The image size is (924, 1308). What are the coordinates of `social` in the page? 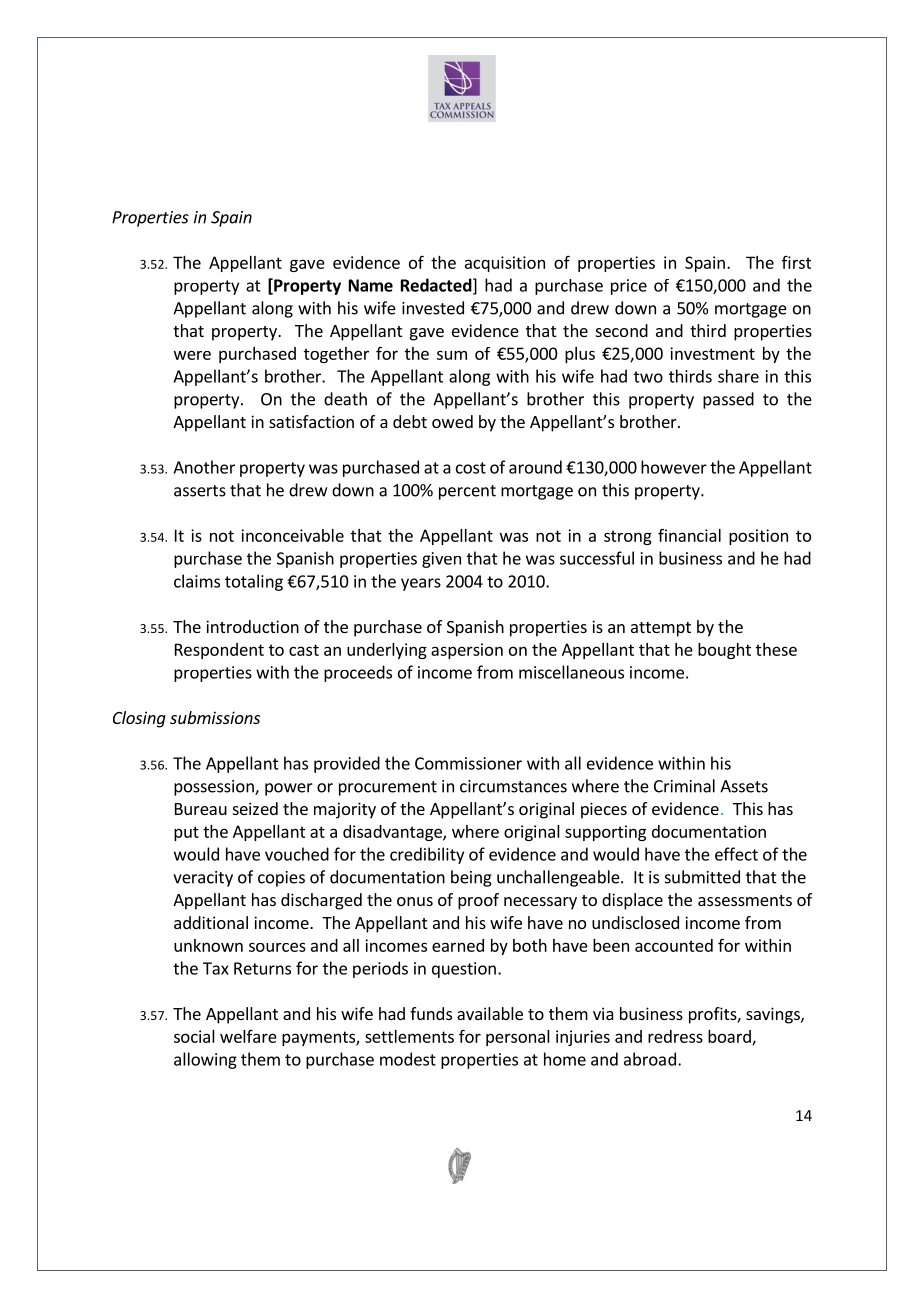 It's located at (194, 1036).
